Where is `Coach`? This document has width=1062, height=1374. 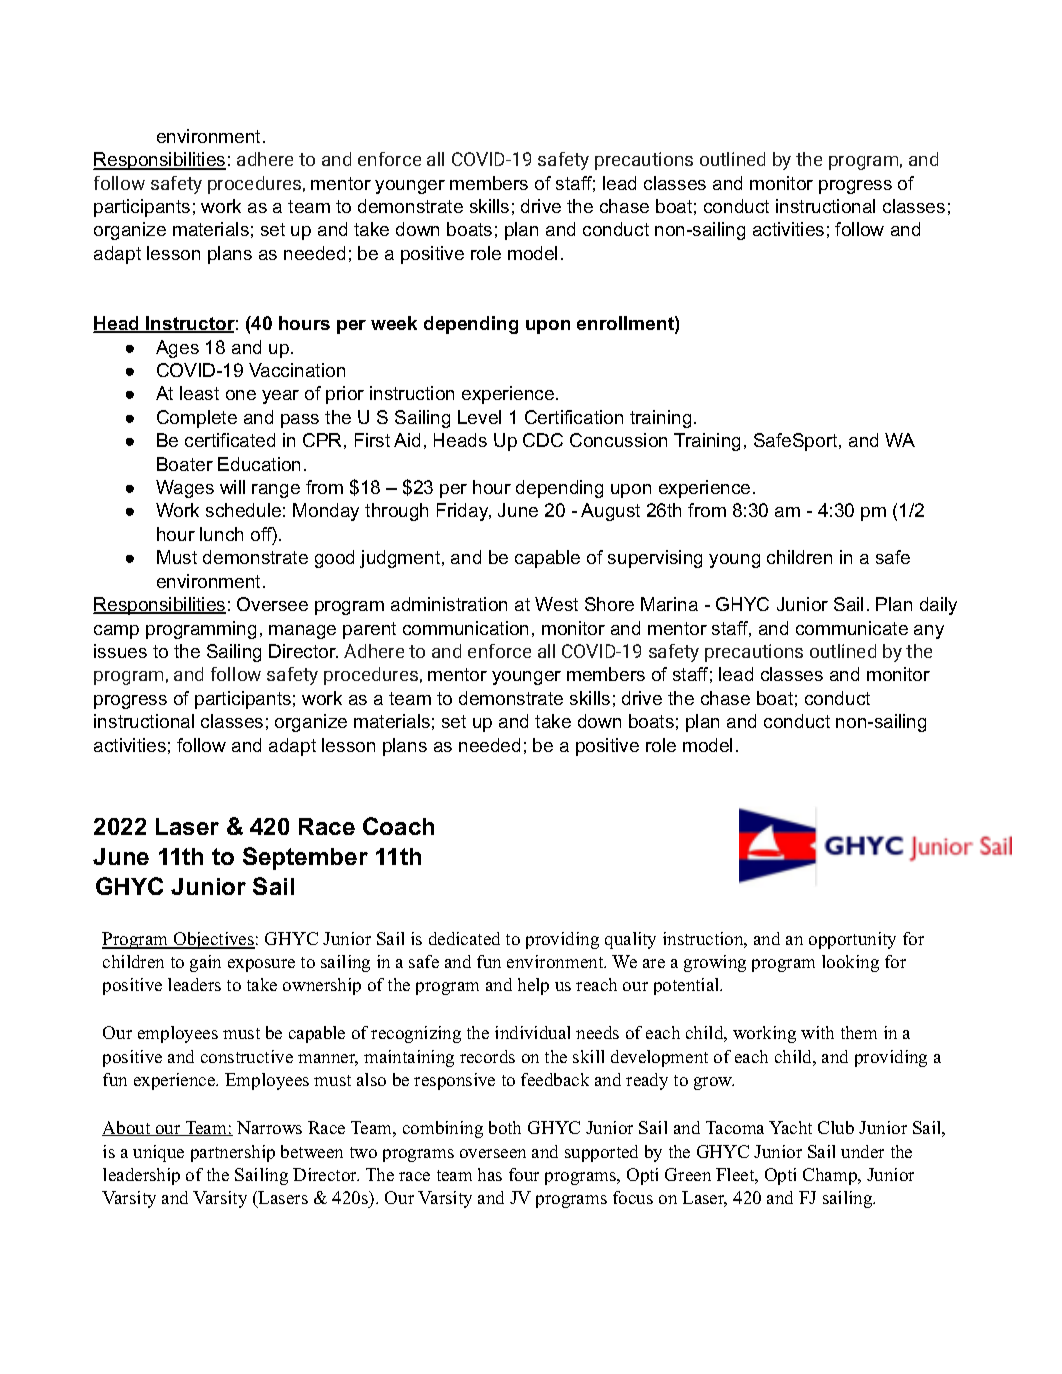
Coach is located at coordinates (398, 826).
